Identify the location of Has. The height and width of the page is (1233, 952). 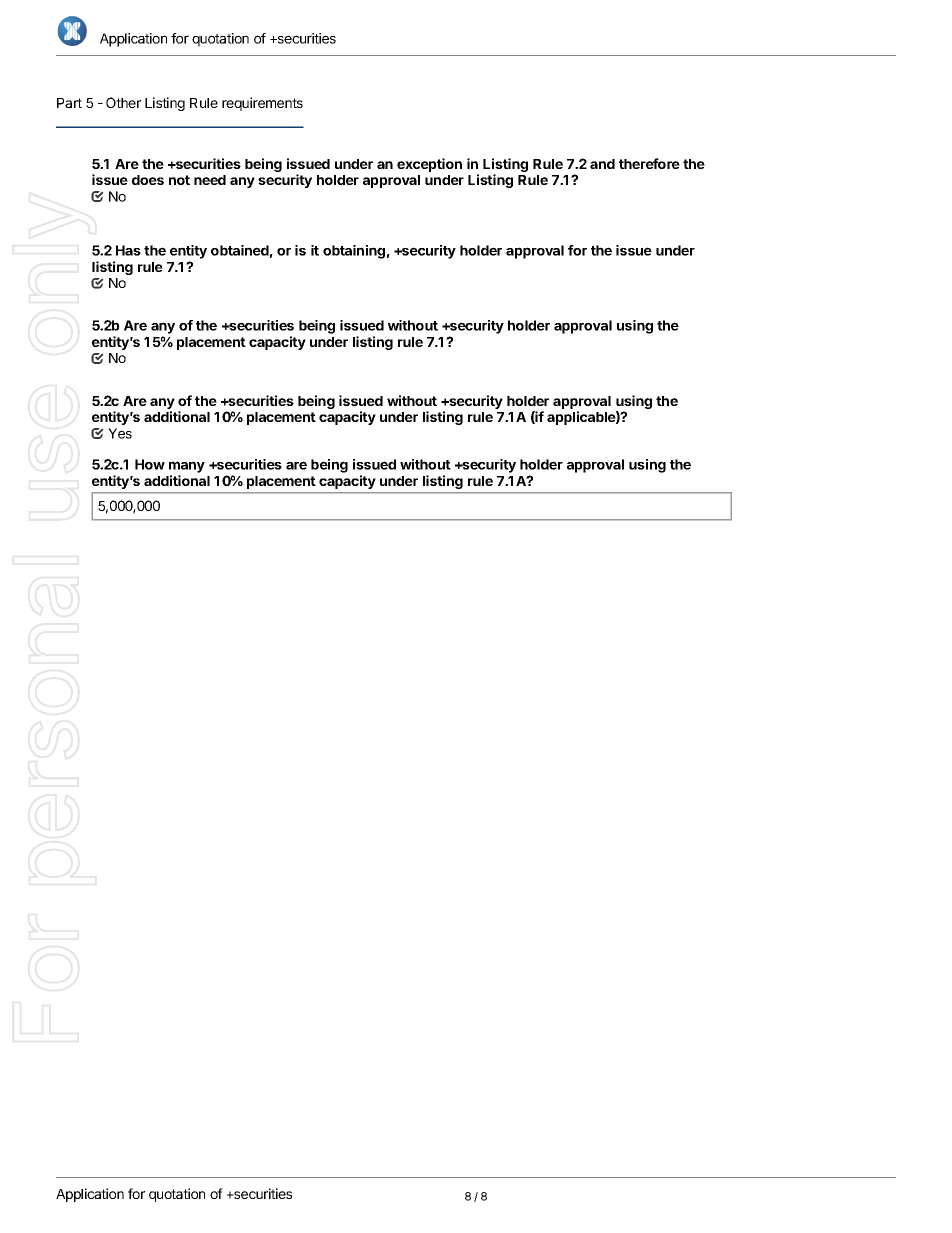
(128, 250).
